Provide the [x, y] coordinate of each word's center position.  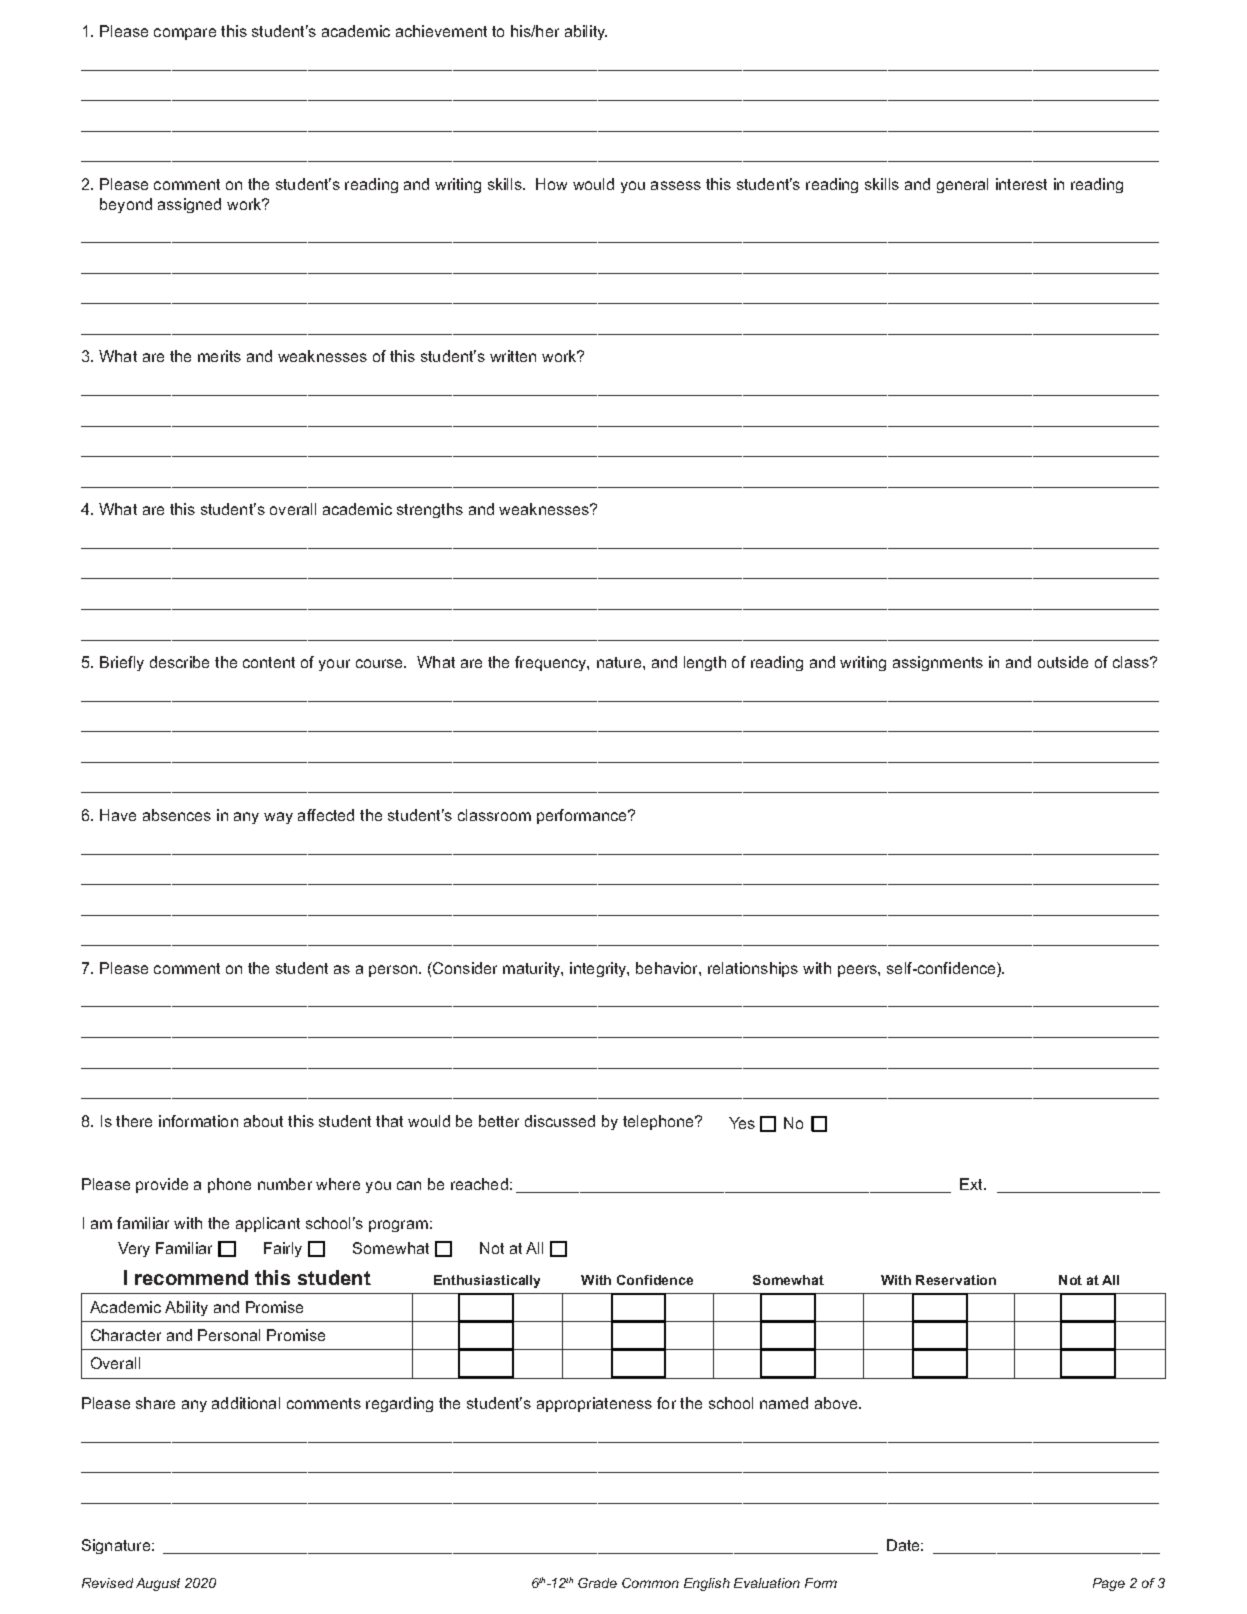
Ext [973, 1184]
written [513, 356]
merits [219, 356]
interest [1021, 184]
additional [246, 1403]
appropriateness [594, 1404]
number [285, 1184]
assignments [938, 663]
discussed [560, 1121]
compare [185, 34]
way [278, 818]
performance [583, 816]
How [551, 184]
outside [1063, 662]
